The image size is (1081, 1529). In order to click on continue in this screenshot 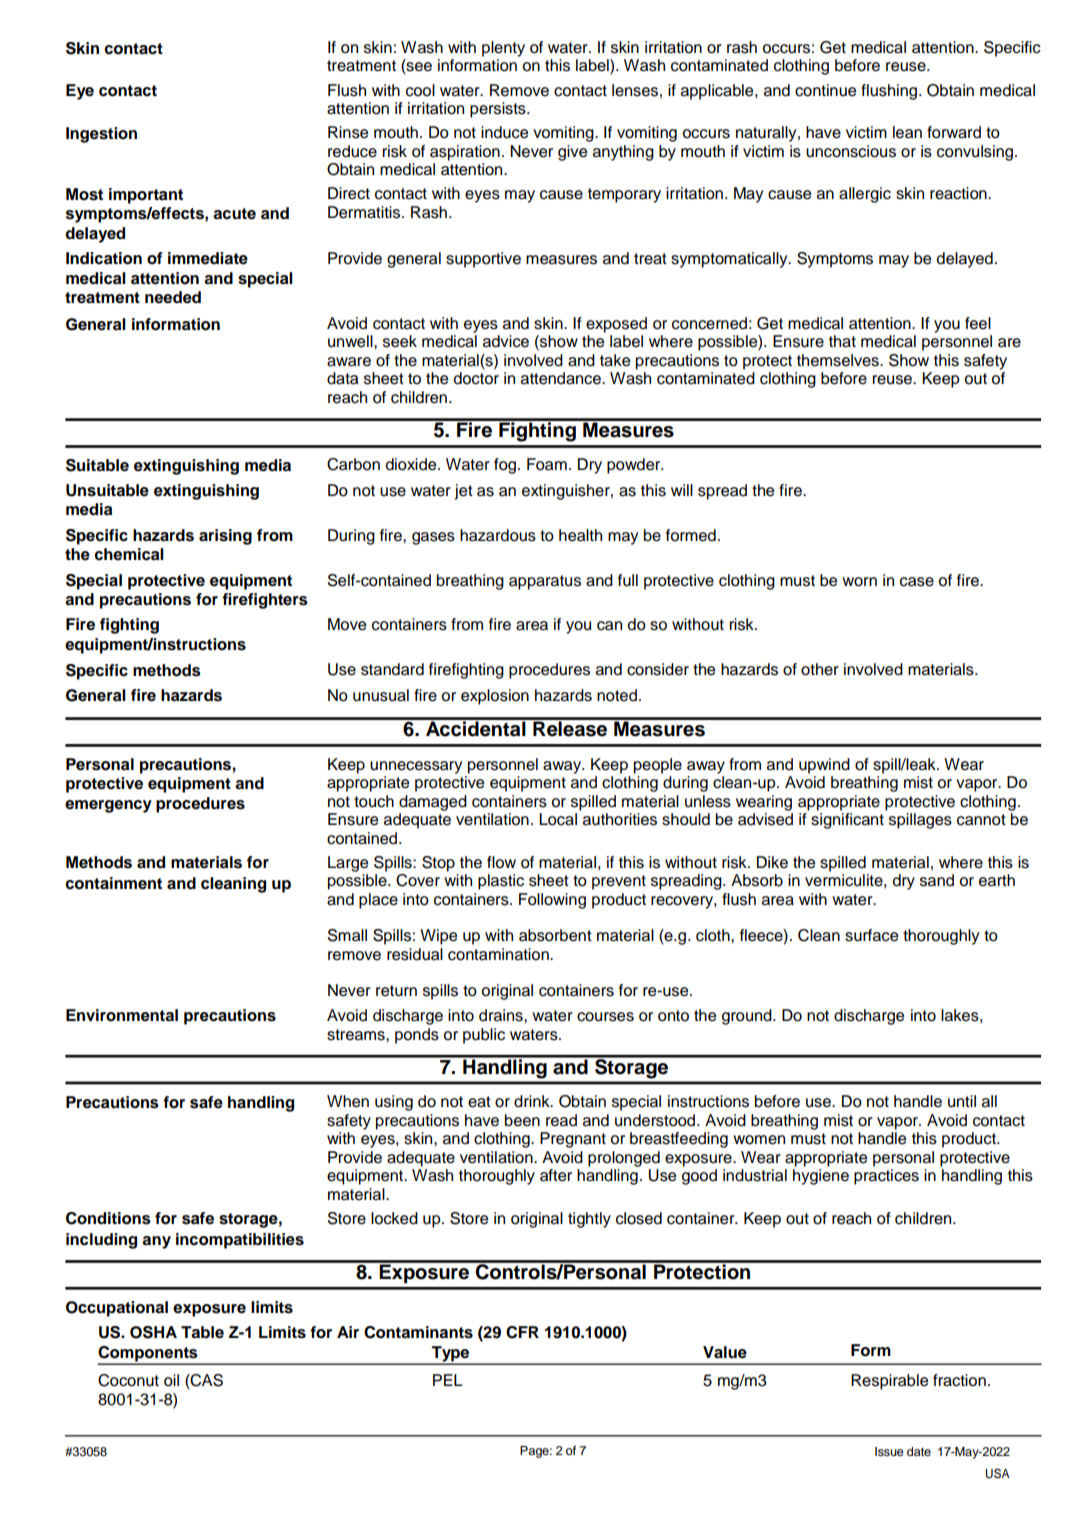, I will do `click(825, 90)`.
